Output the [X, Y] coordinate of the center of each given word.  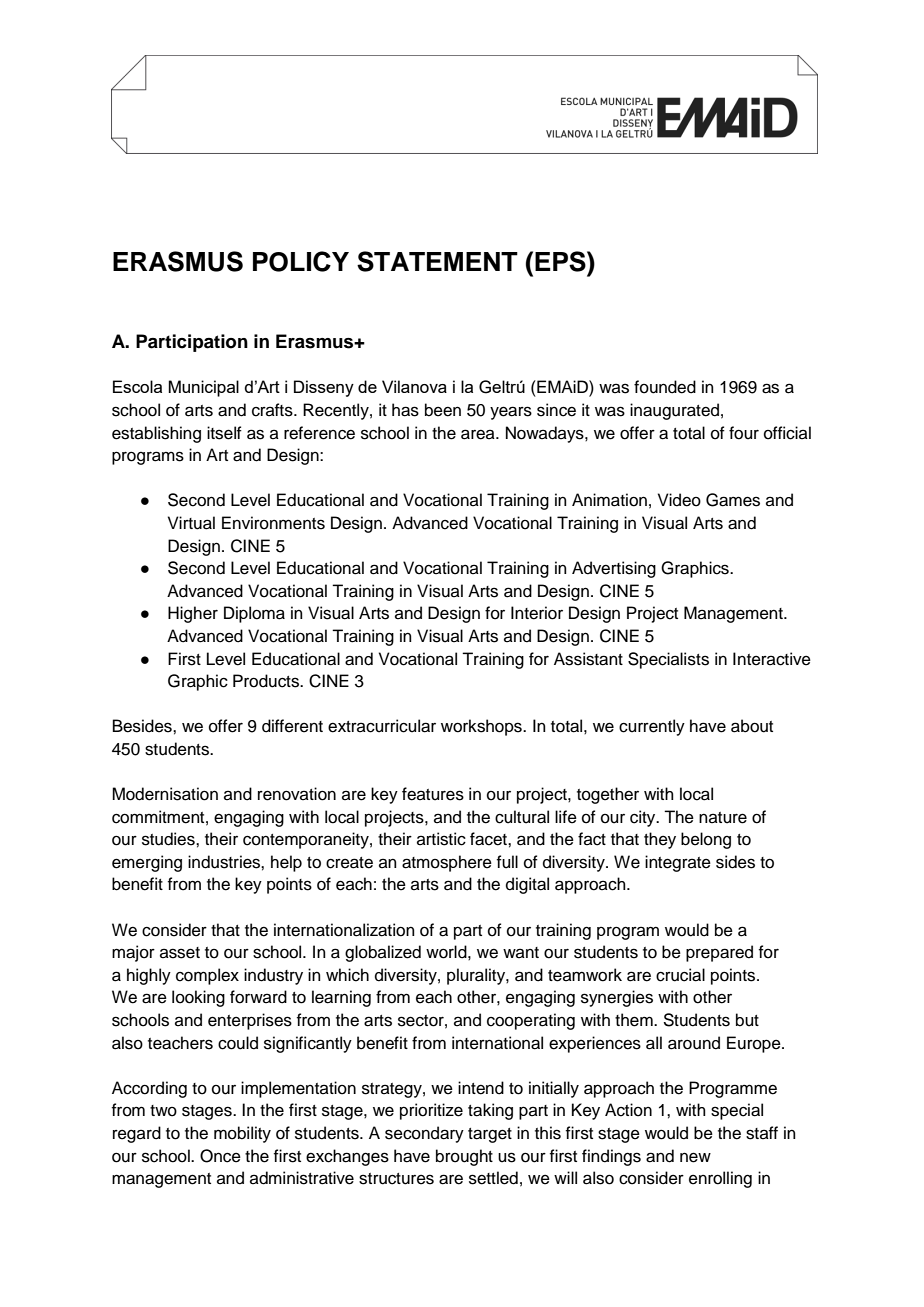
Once [220, 1156]
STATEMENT [437, 261]
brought [464, 1157]
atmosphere [447, 863]
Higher [193, 614]
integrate [678, 863]
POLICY [301, 261]
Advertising [614, 569]
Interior [537, 613]
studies [169, 839]
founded [665, 387]
